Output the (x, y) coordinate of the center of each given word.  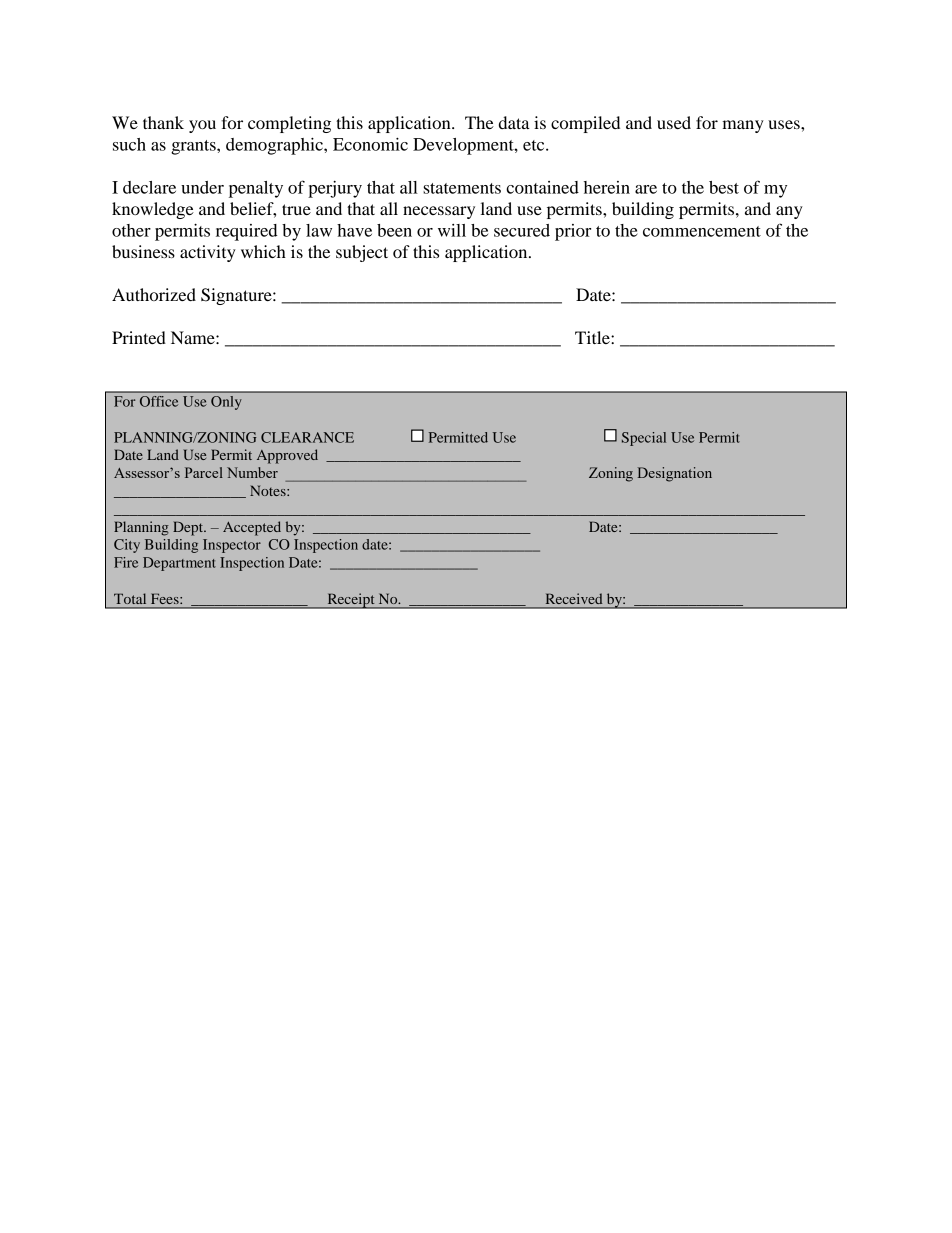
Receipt (351, 601)
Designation (675, 474)
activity (208, 253)
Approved (287, 456)
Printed (139, 337)
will (452, 230)
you (202, 126)
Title (593, 337)
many (743, 126)
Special (644, 439)
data (514, 122)
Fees (166, 599)
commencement (702, 231)
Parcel (204, 472)
